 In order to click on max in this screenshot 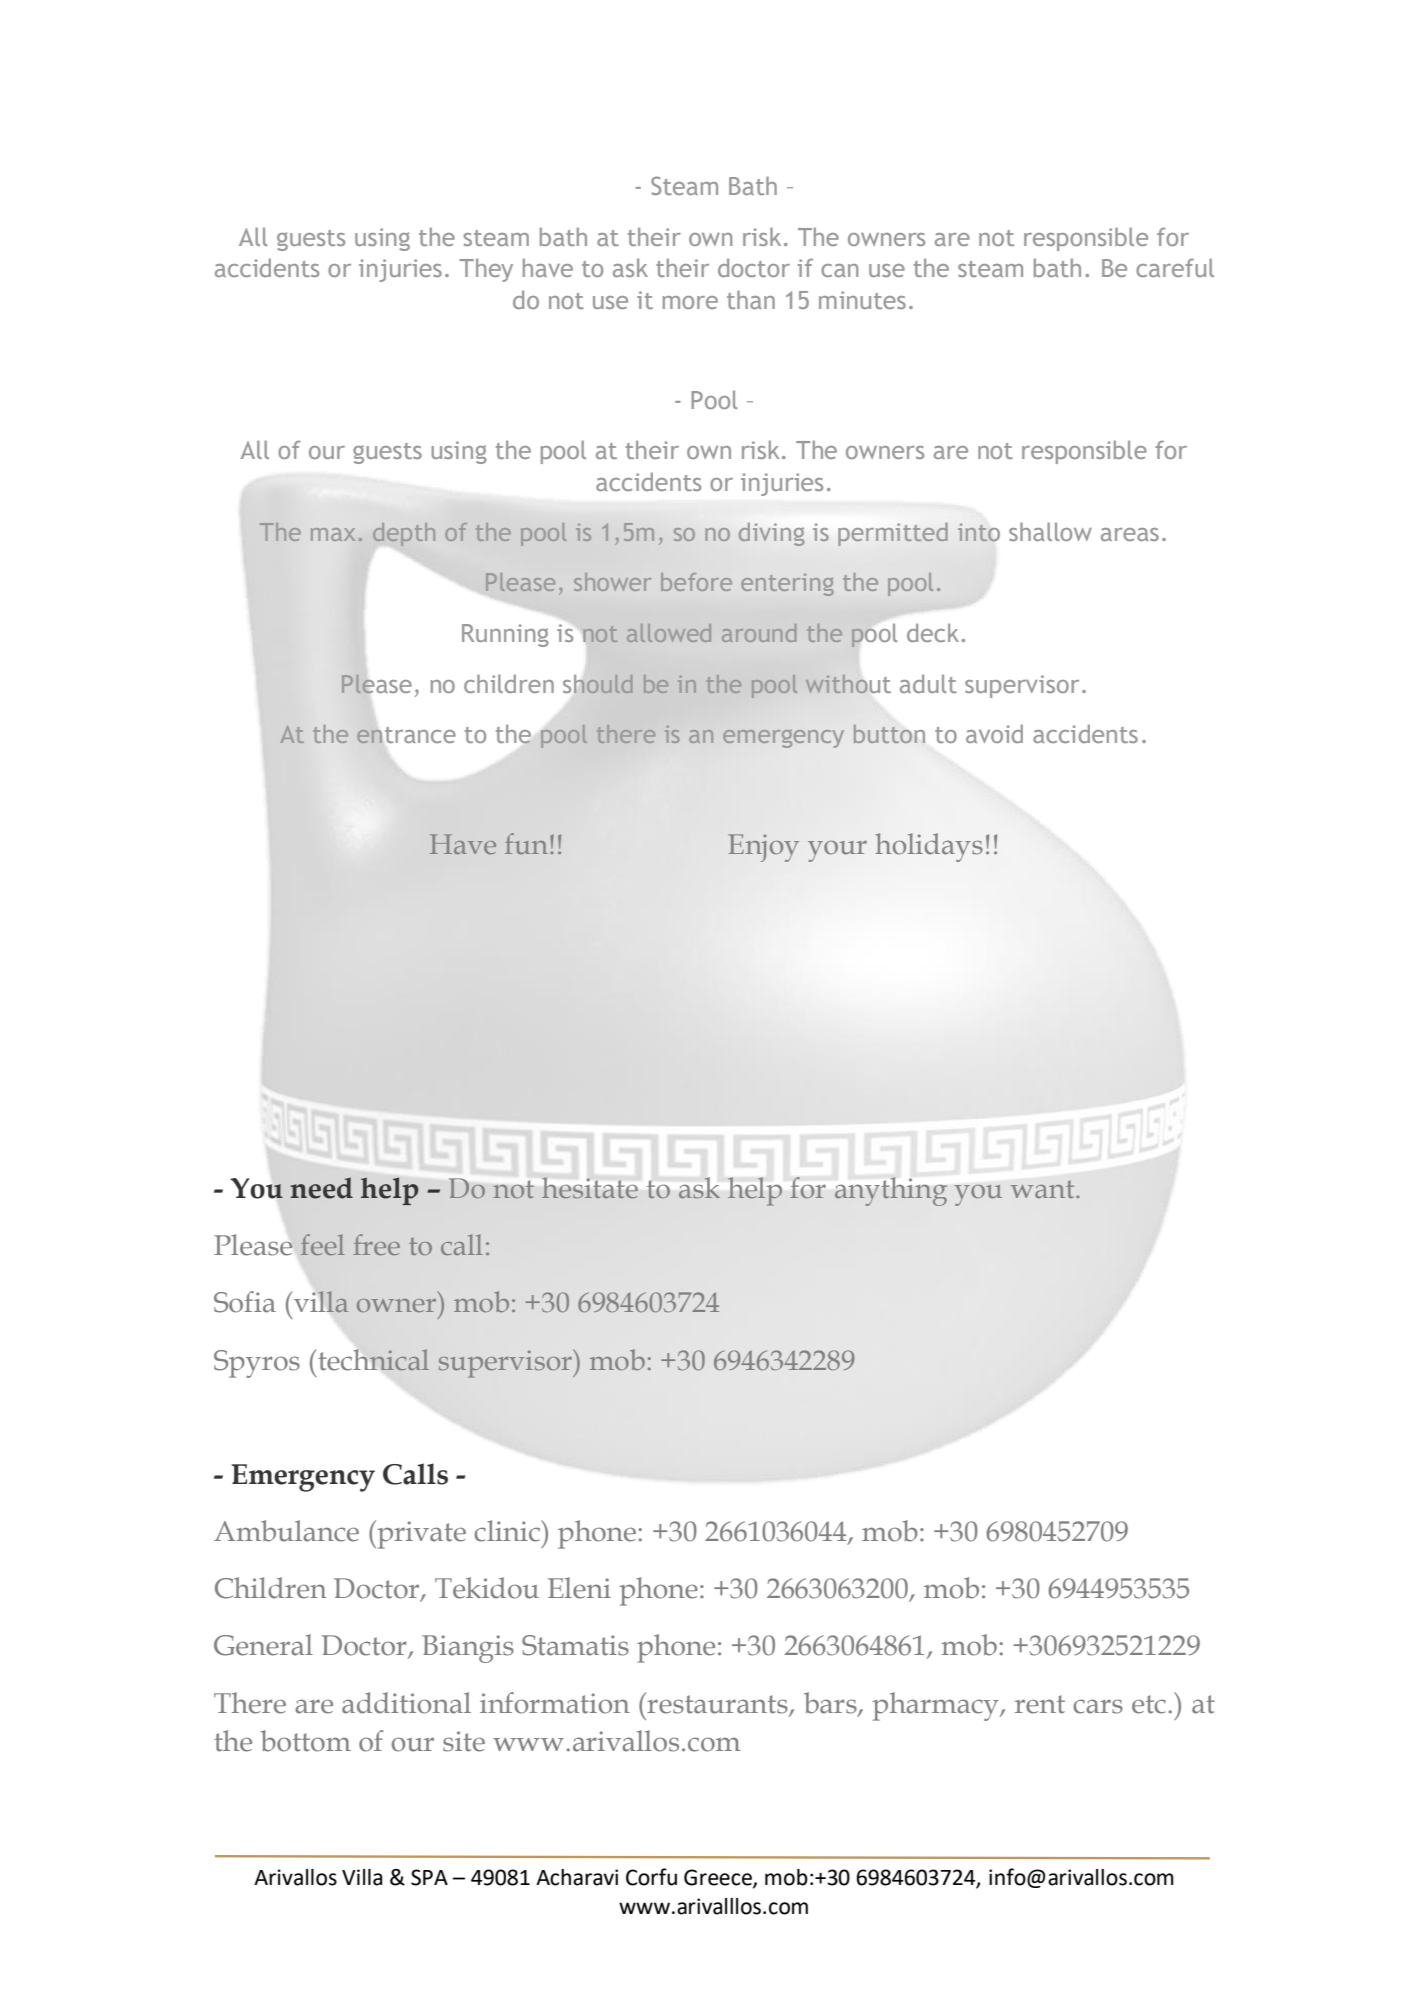, I will do `click(333, 534)`.
